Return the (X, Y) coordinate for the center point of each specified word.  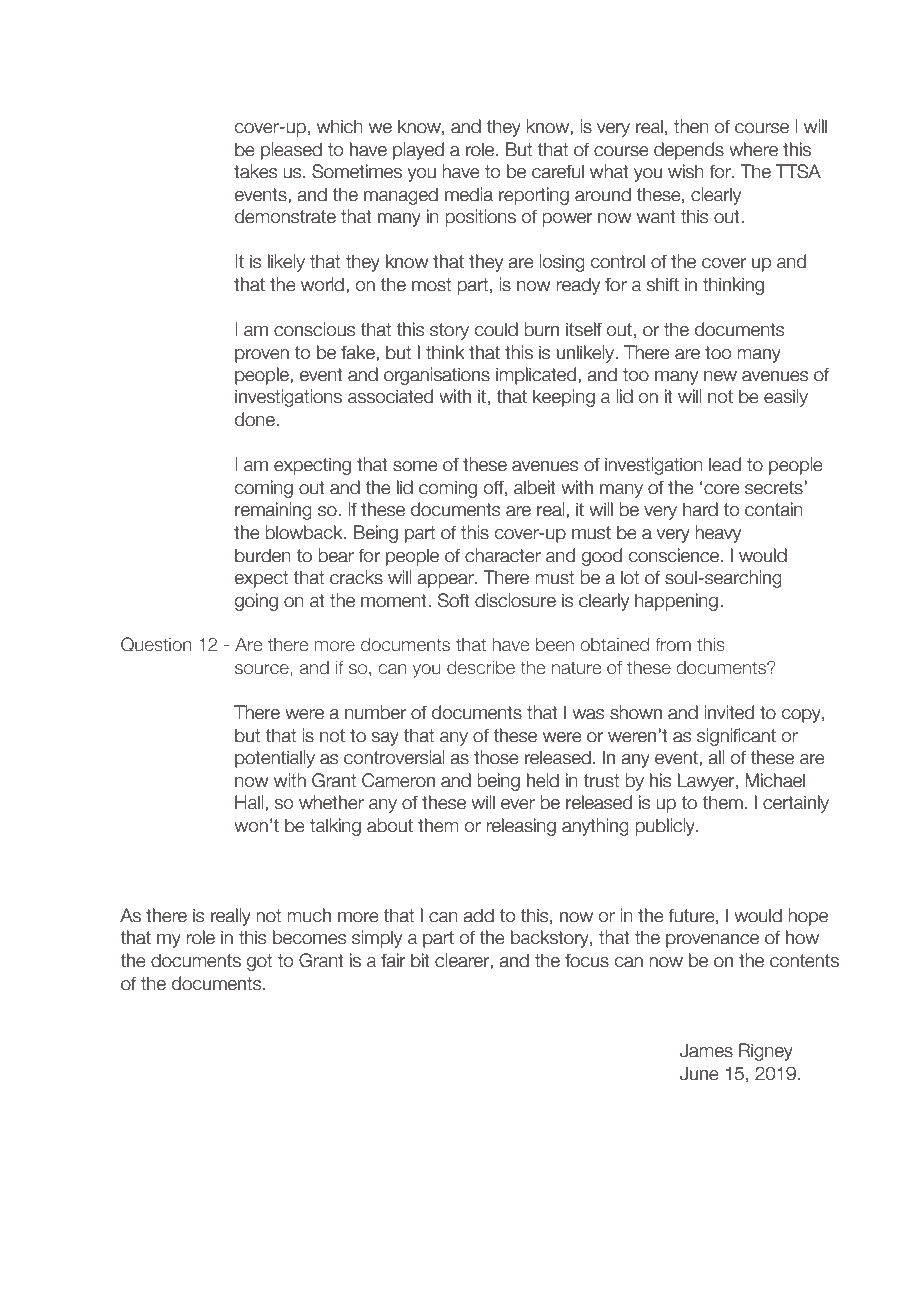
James (706, 1050)
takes (255, 171)
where (753, 149)
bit (420, 960)
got (259, 962)
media (469, 194)
